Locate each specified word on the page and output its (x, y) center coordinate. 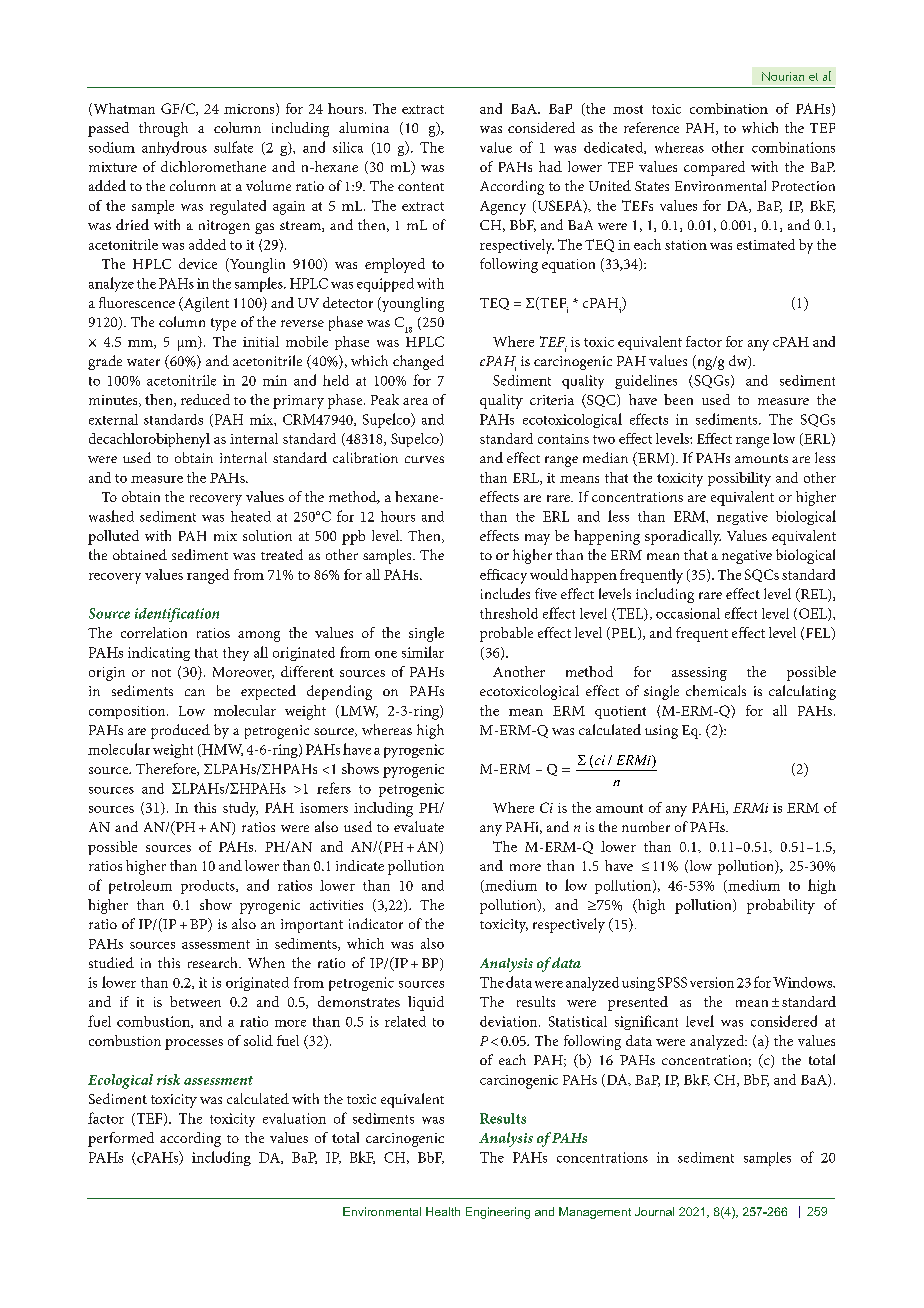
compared (714, 168)
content (421, 186)
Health (443, 1211)
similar (423, 652)
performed (121, 1139)
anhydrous (174, 148)
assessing (699, 674)
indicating (159, 654)
